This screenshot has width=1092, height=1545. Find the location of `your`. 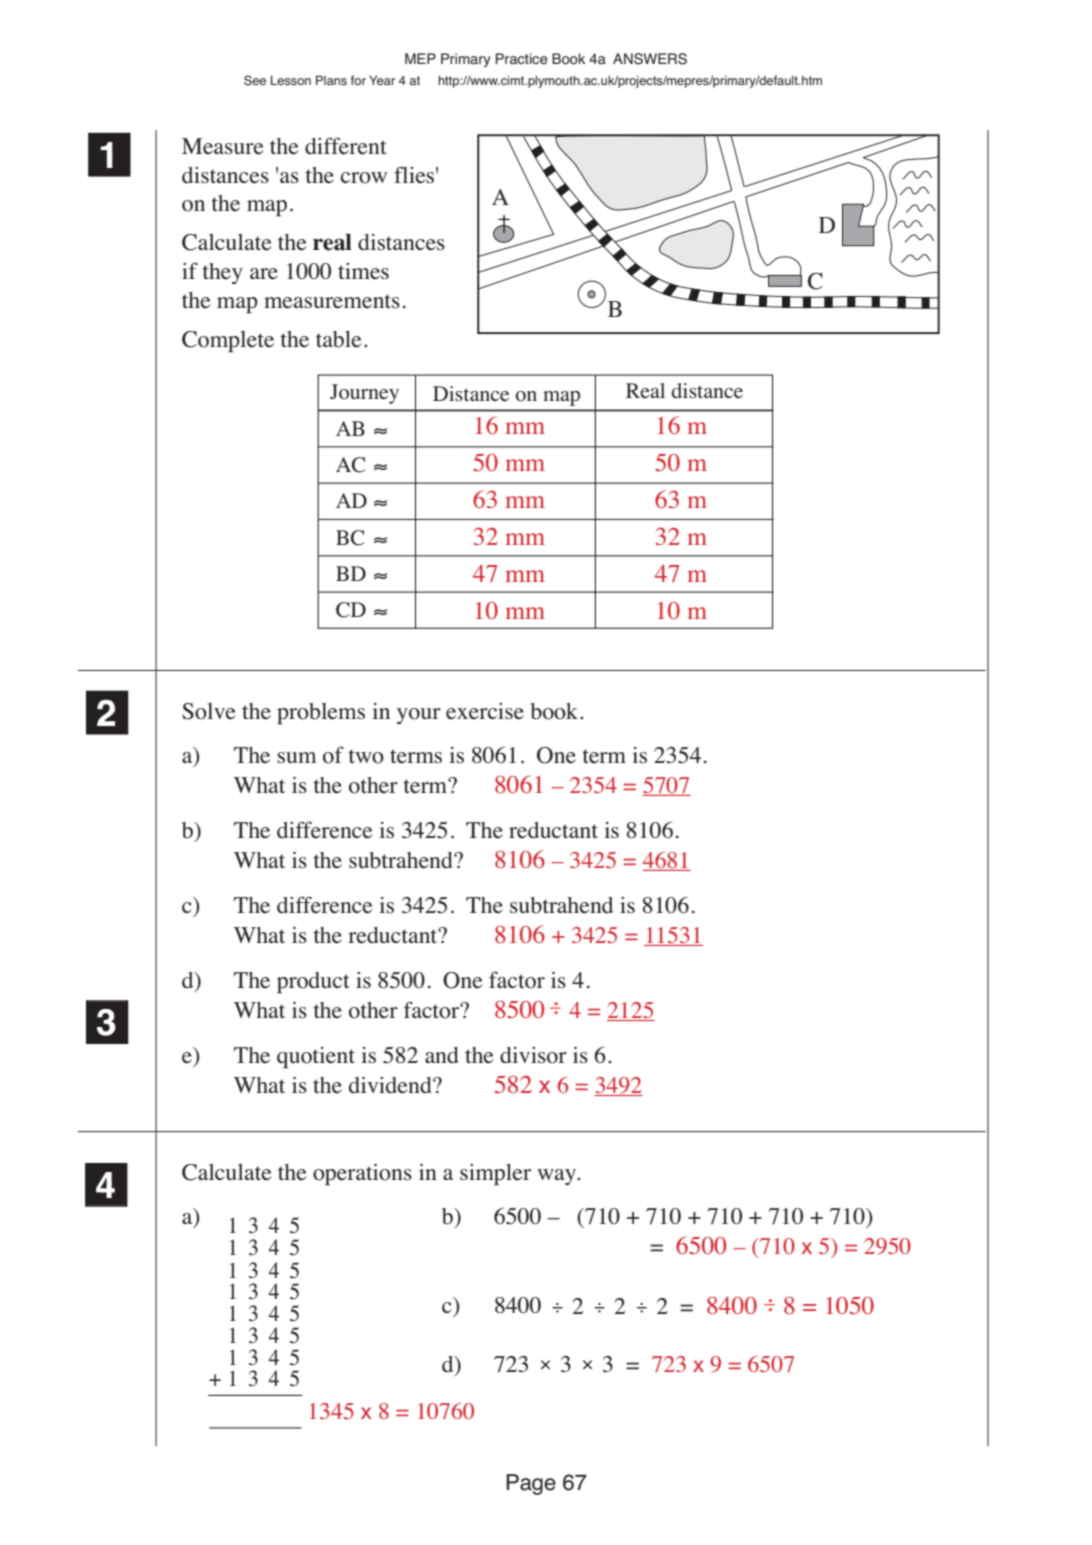

your is located at coordinates (419, 716).
